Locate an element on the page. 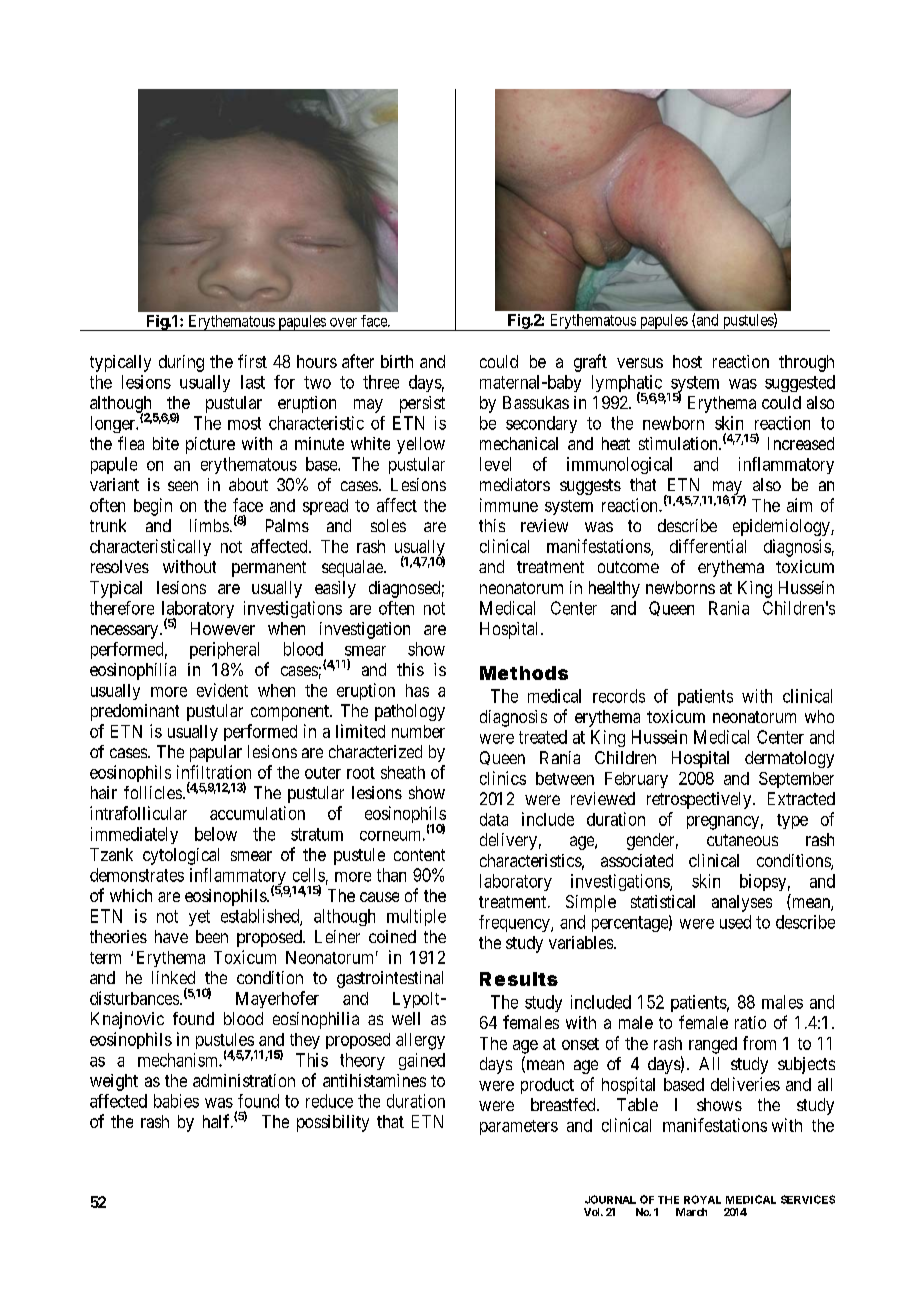 Image resolution: width=924 pixels, height=1308 pixels. used is located at coordinates (735, 922).
